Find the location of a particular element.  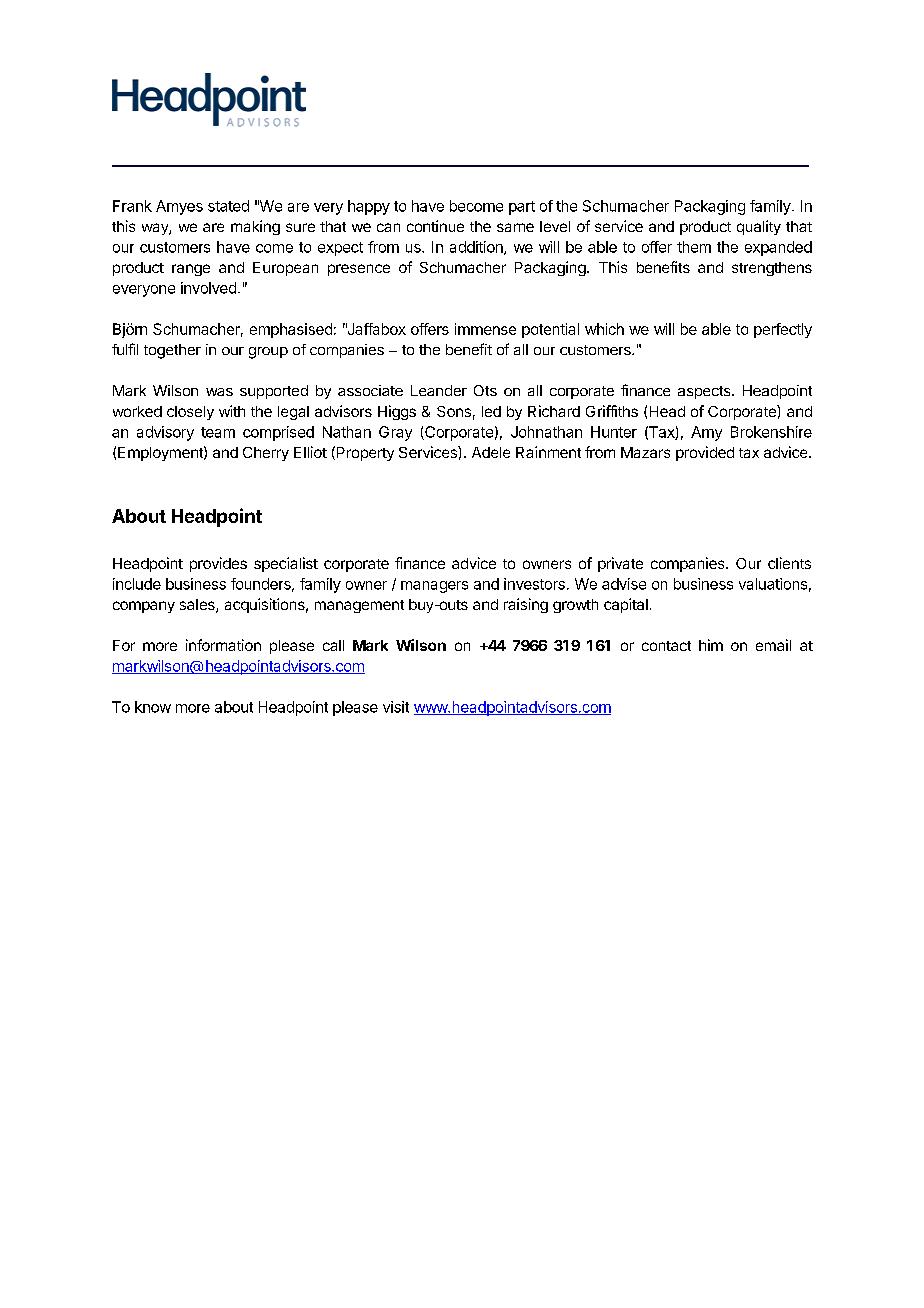

provides is located at coordinates (218, 564).
